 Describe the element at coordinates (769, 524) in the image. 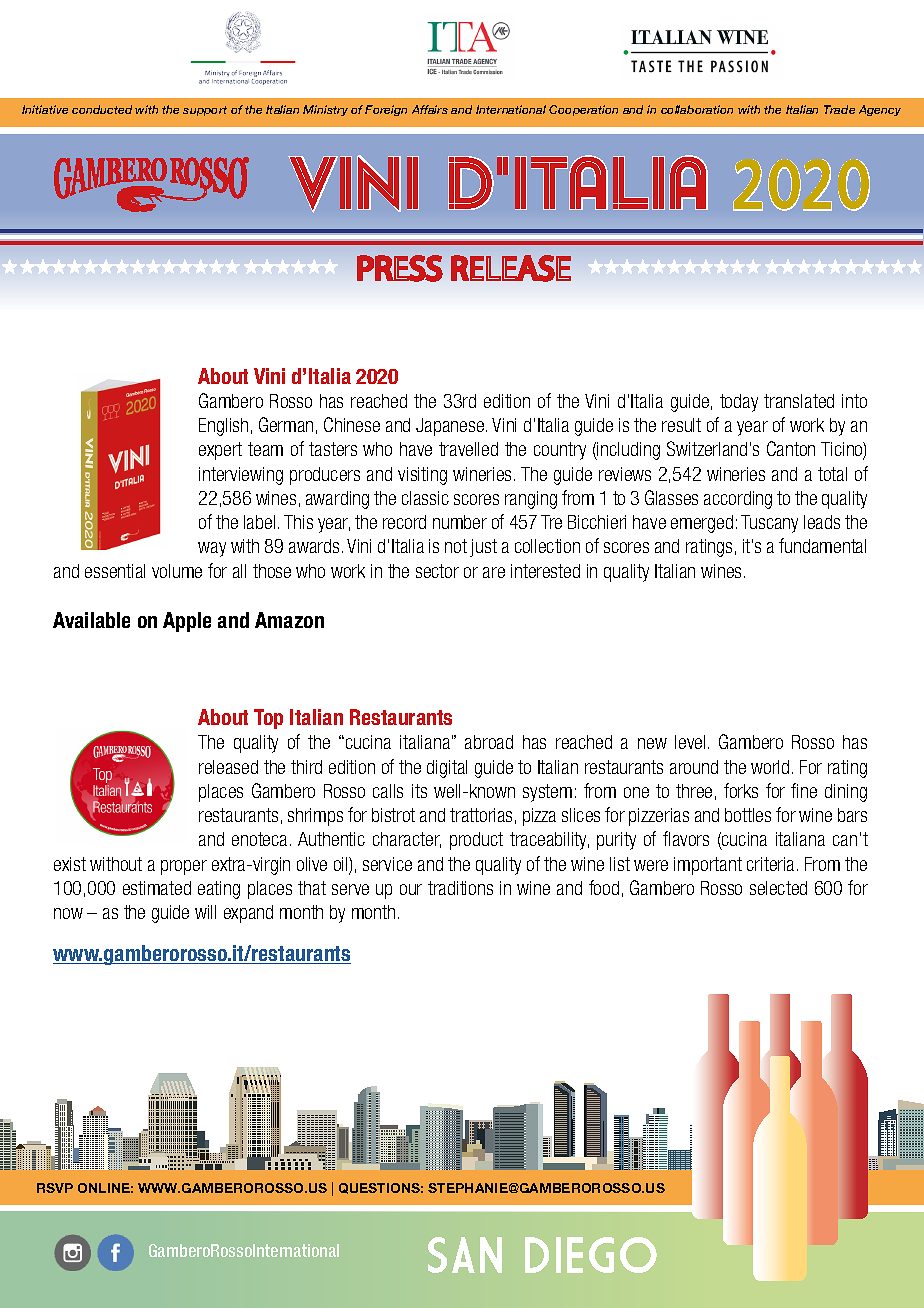

I see `Tuscany` at that location.
